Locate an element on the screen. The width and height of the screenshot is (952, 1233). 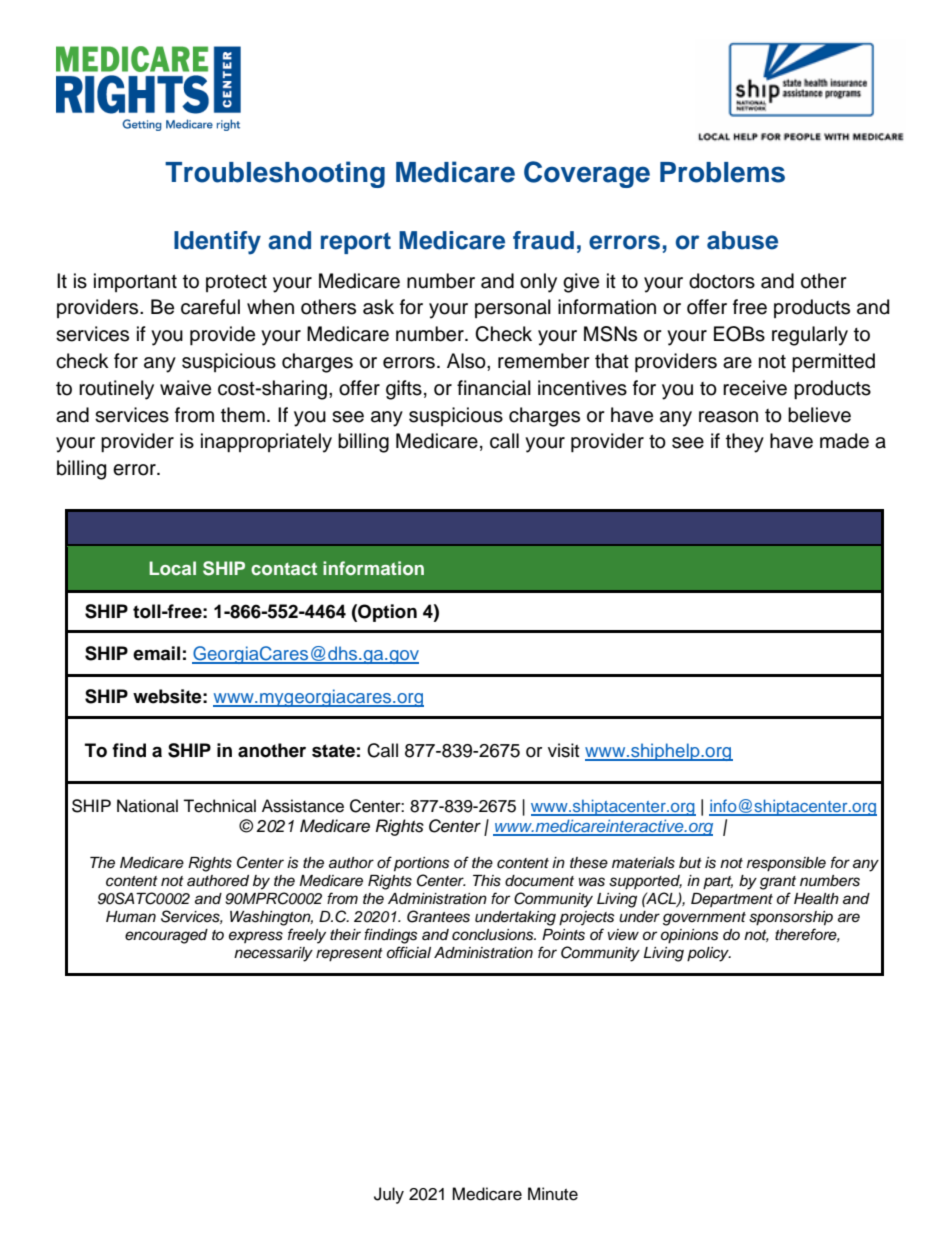
they is located at coordinates (745, 443).
